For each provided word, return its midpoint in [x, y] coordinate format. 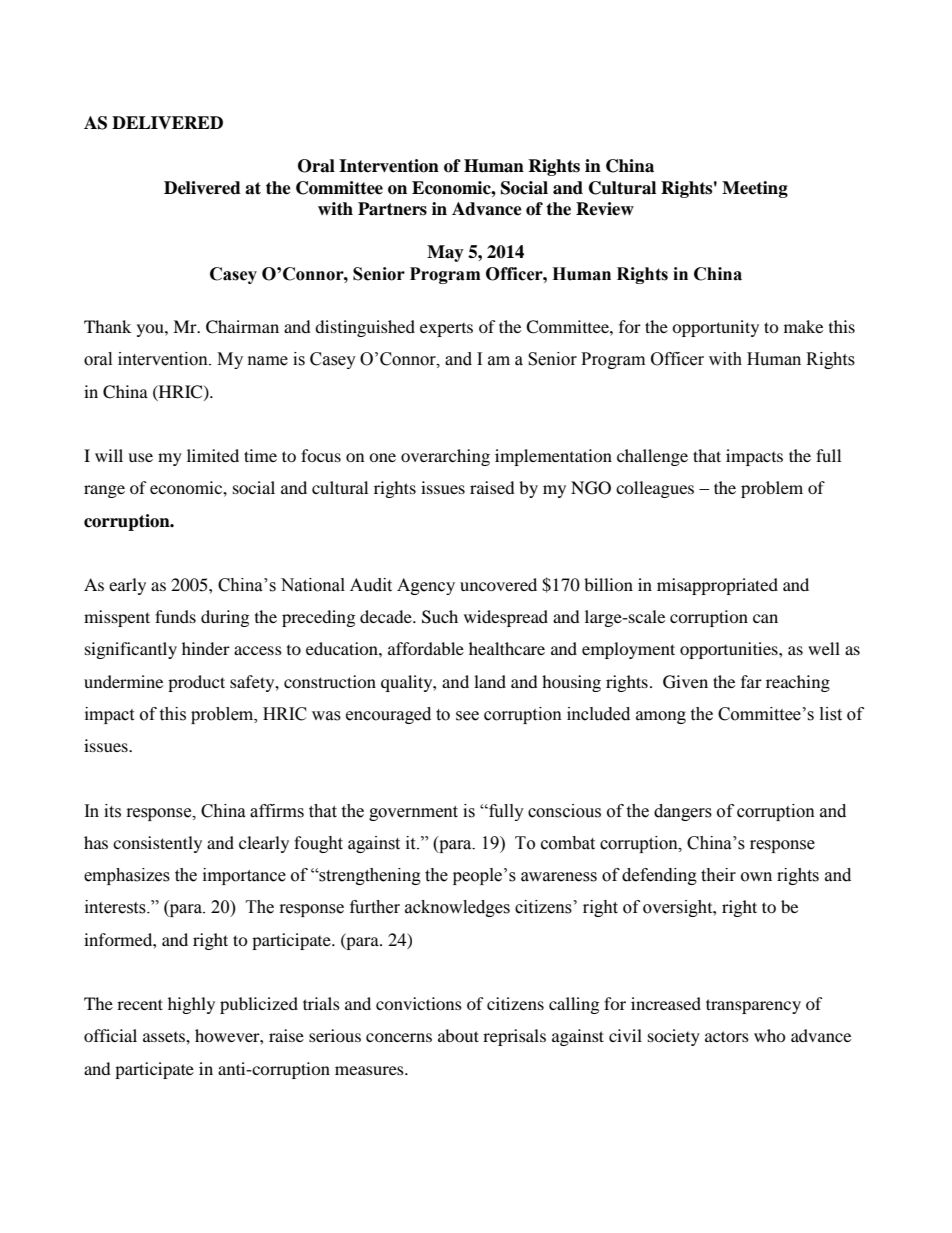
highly [191, 1005]
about [458, 1035]
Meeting [755, 189]
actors [727, 1036]
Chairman [242, 327]
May [445, 253]
